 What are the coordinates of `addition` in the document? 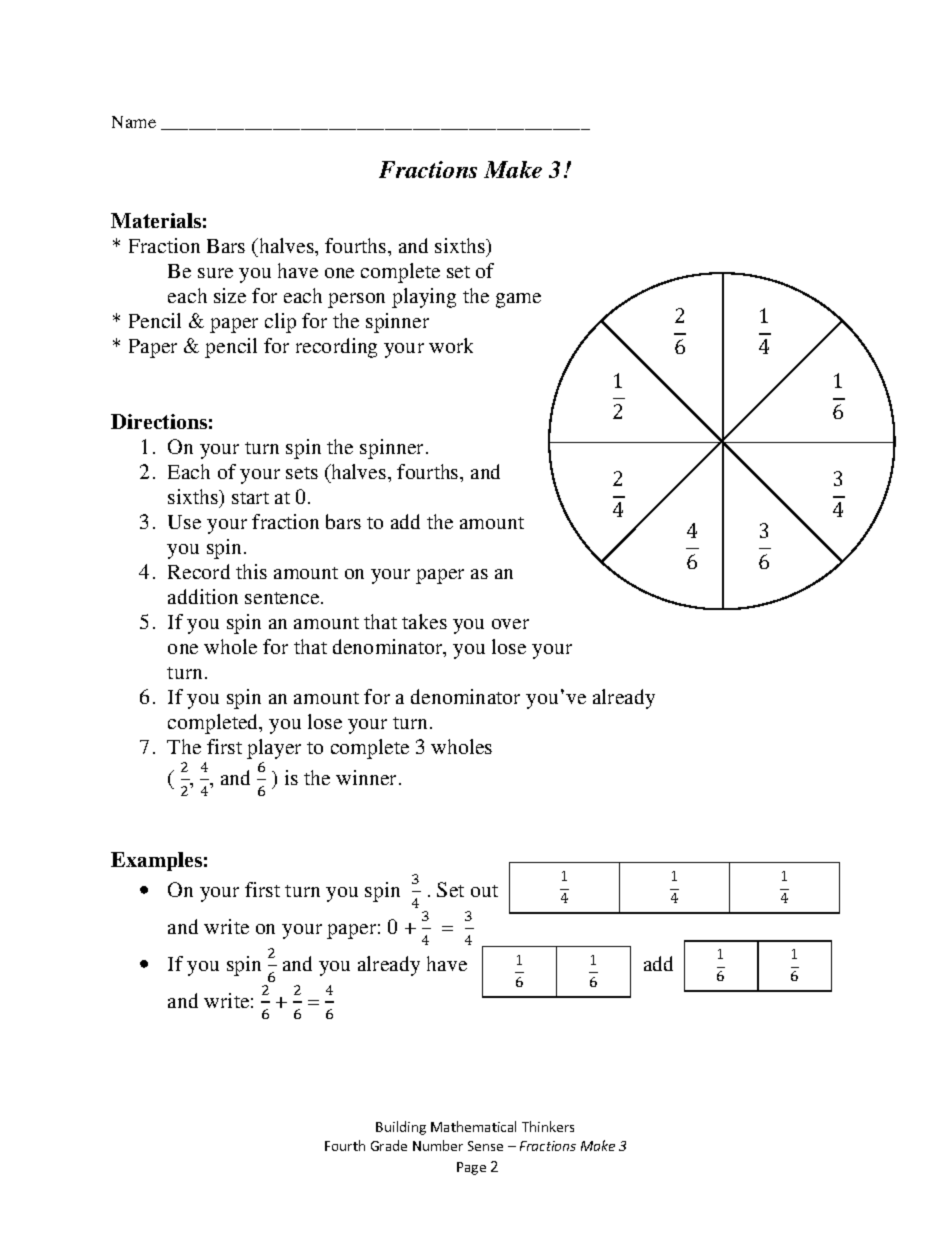 It's located at (203, 596).
